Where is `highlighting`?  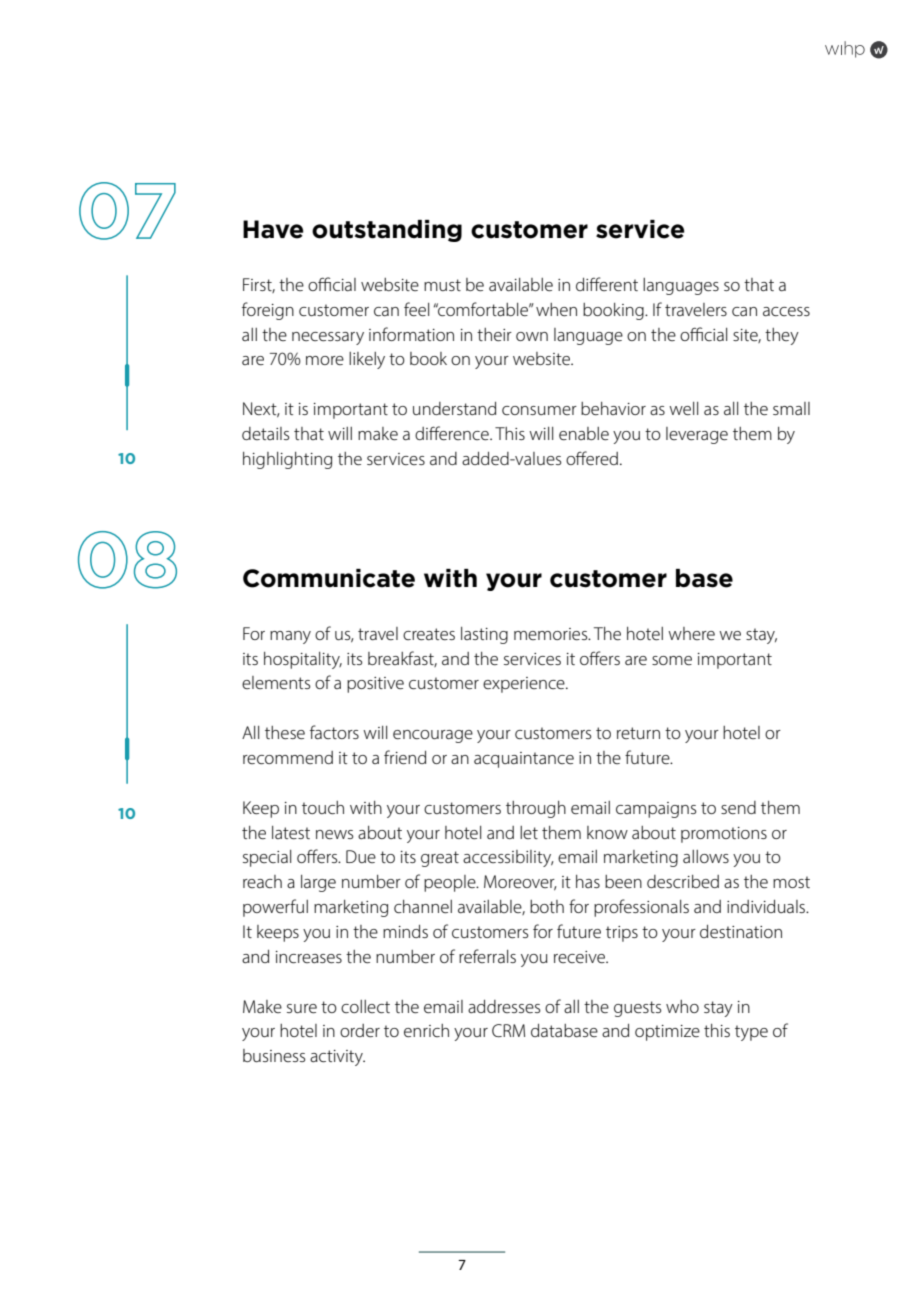
highlighting is located at coordinates (287, 460).
